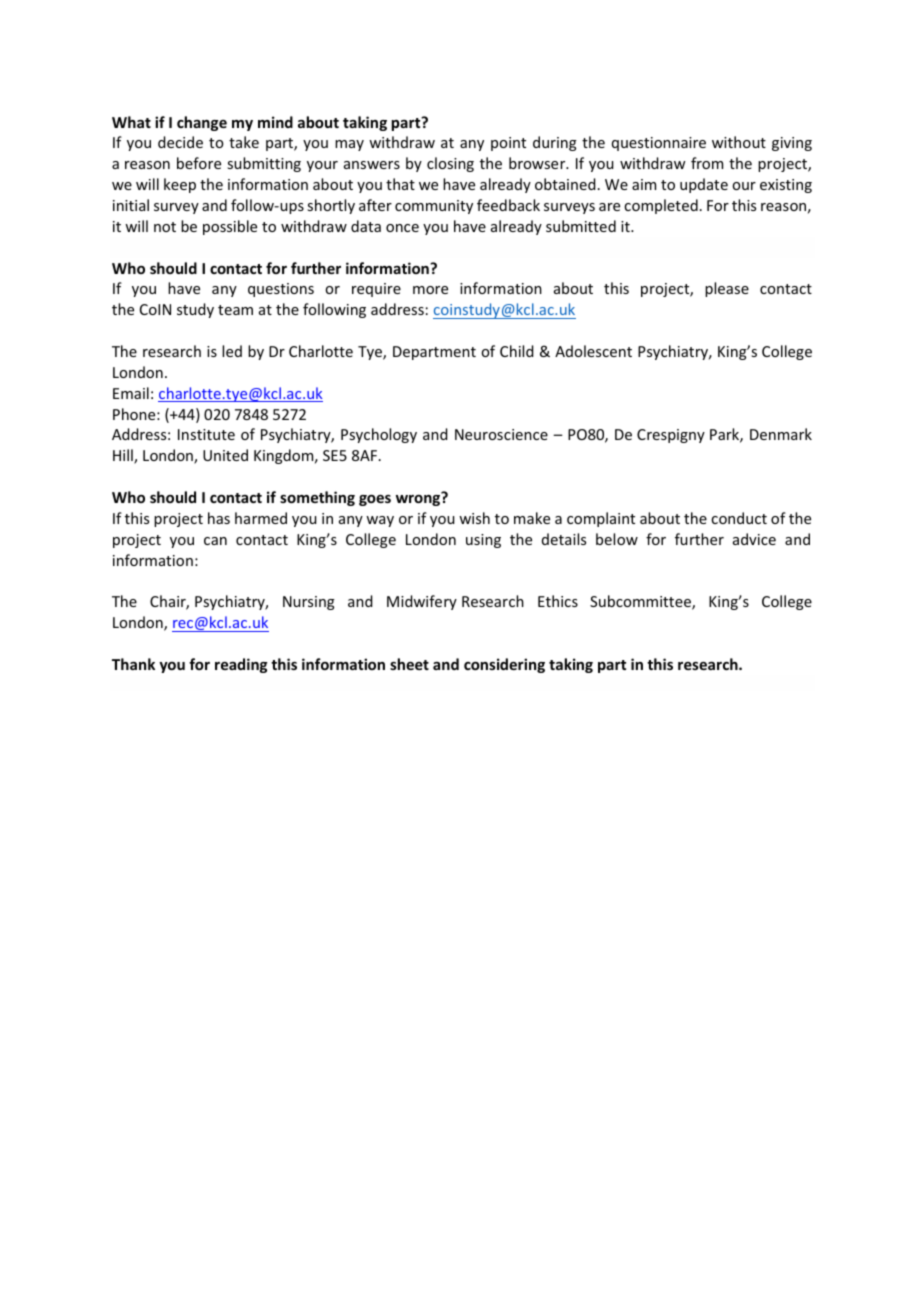  I want to click on reading, so click(241, 665).
